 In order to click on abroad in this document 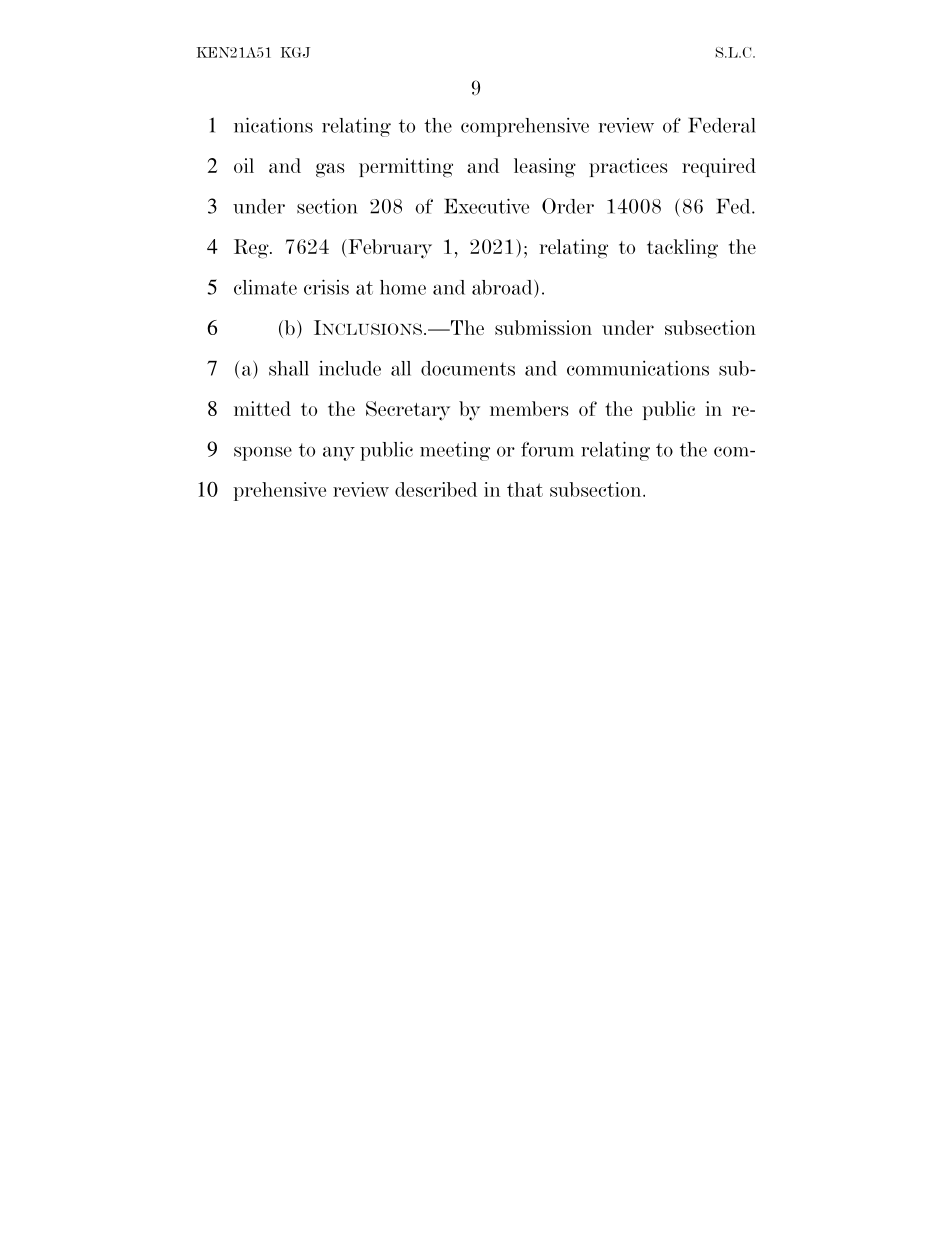, I will do `click(503, 287)`.
